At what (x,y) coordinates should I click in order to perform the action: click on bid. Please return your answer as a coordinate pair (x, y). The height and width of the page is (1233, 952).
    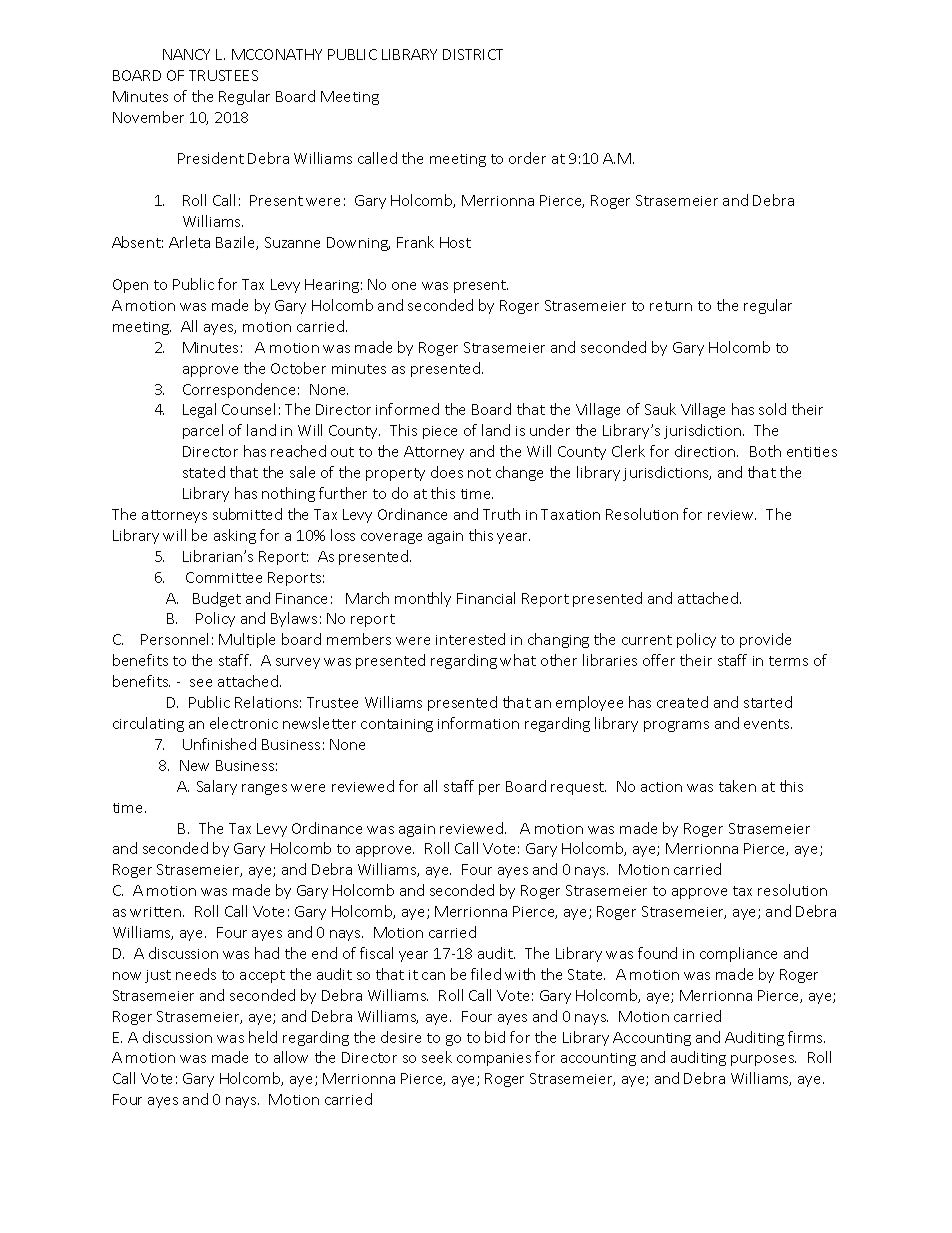
    Looking at the image, I should click on (495, 1037).
